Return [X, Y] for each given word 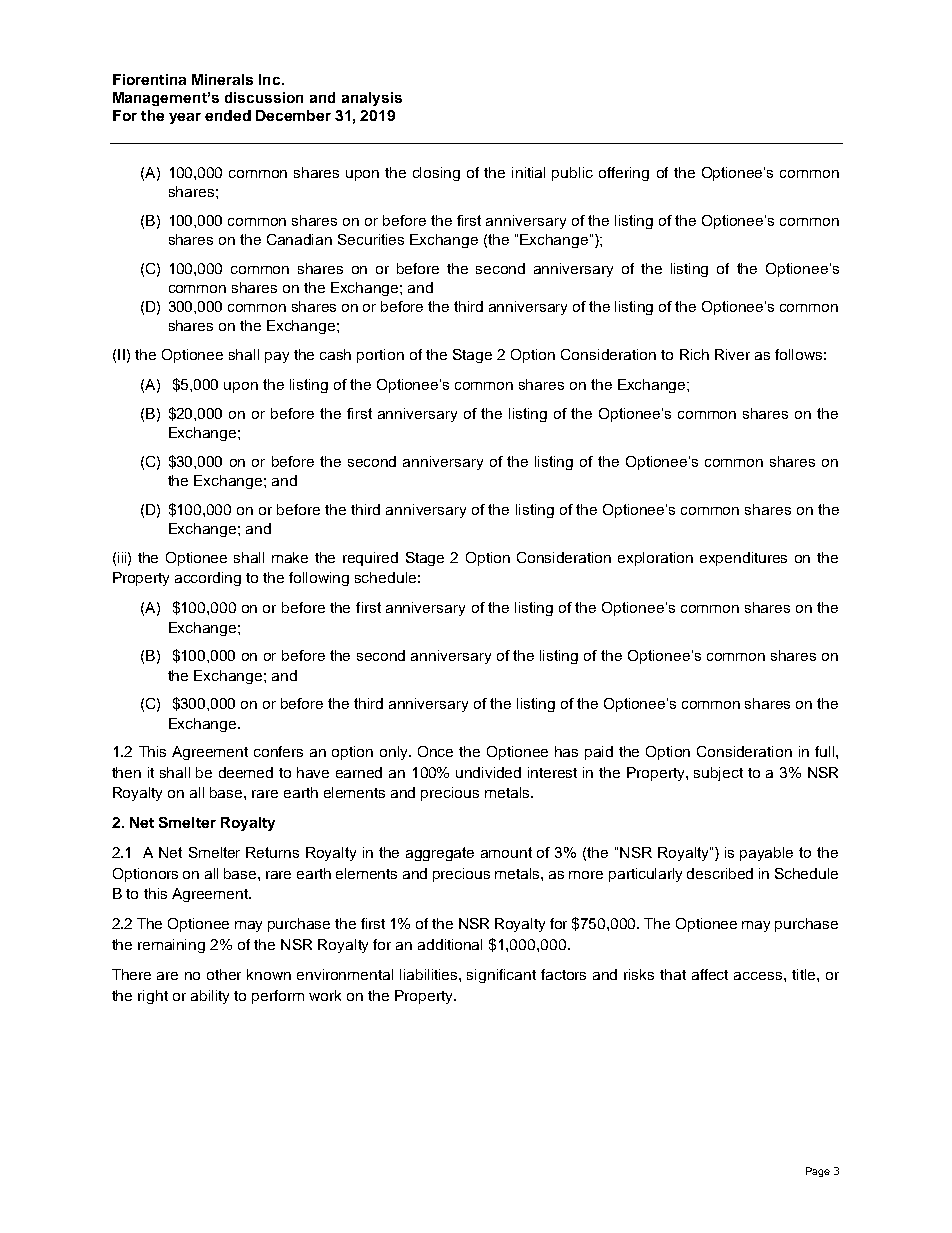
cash [335, 354]
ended [228, 115]
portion [380, 356]
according [208, 579]
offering [624, 174]
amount [506, 852]
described [720, 873]
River [732, 354]
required [370, 559]
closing [436, 174]
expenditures [743, 559]
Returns [272, 852]
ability [210, 997]
